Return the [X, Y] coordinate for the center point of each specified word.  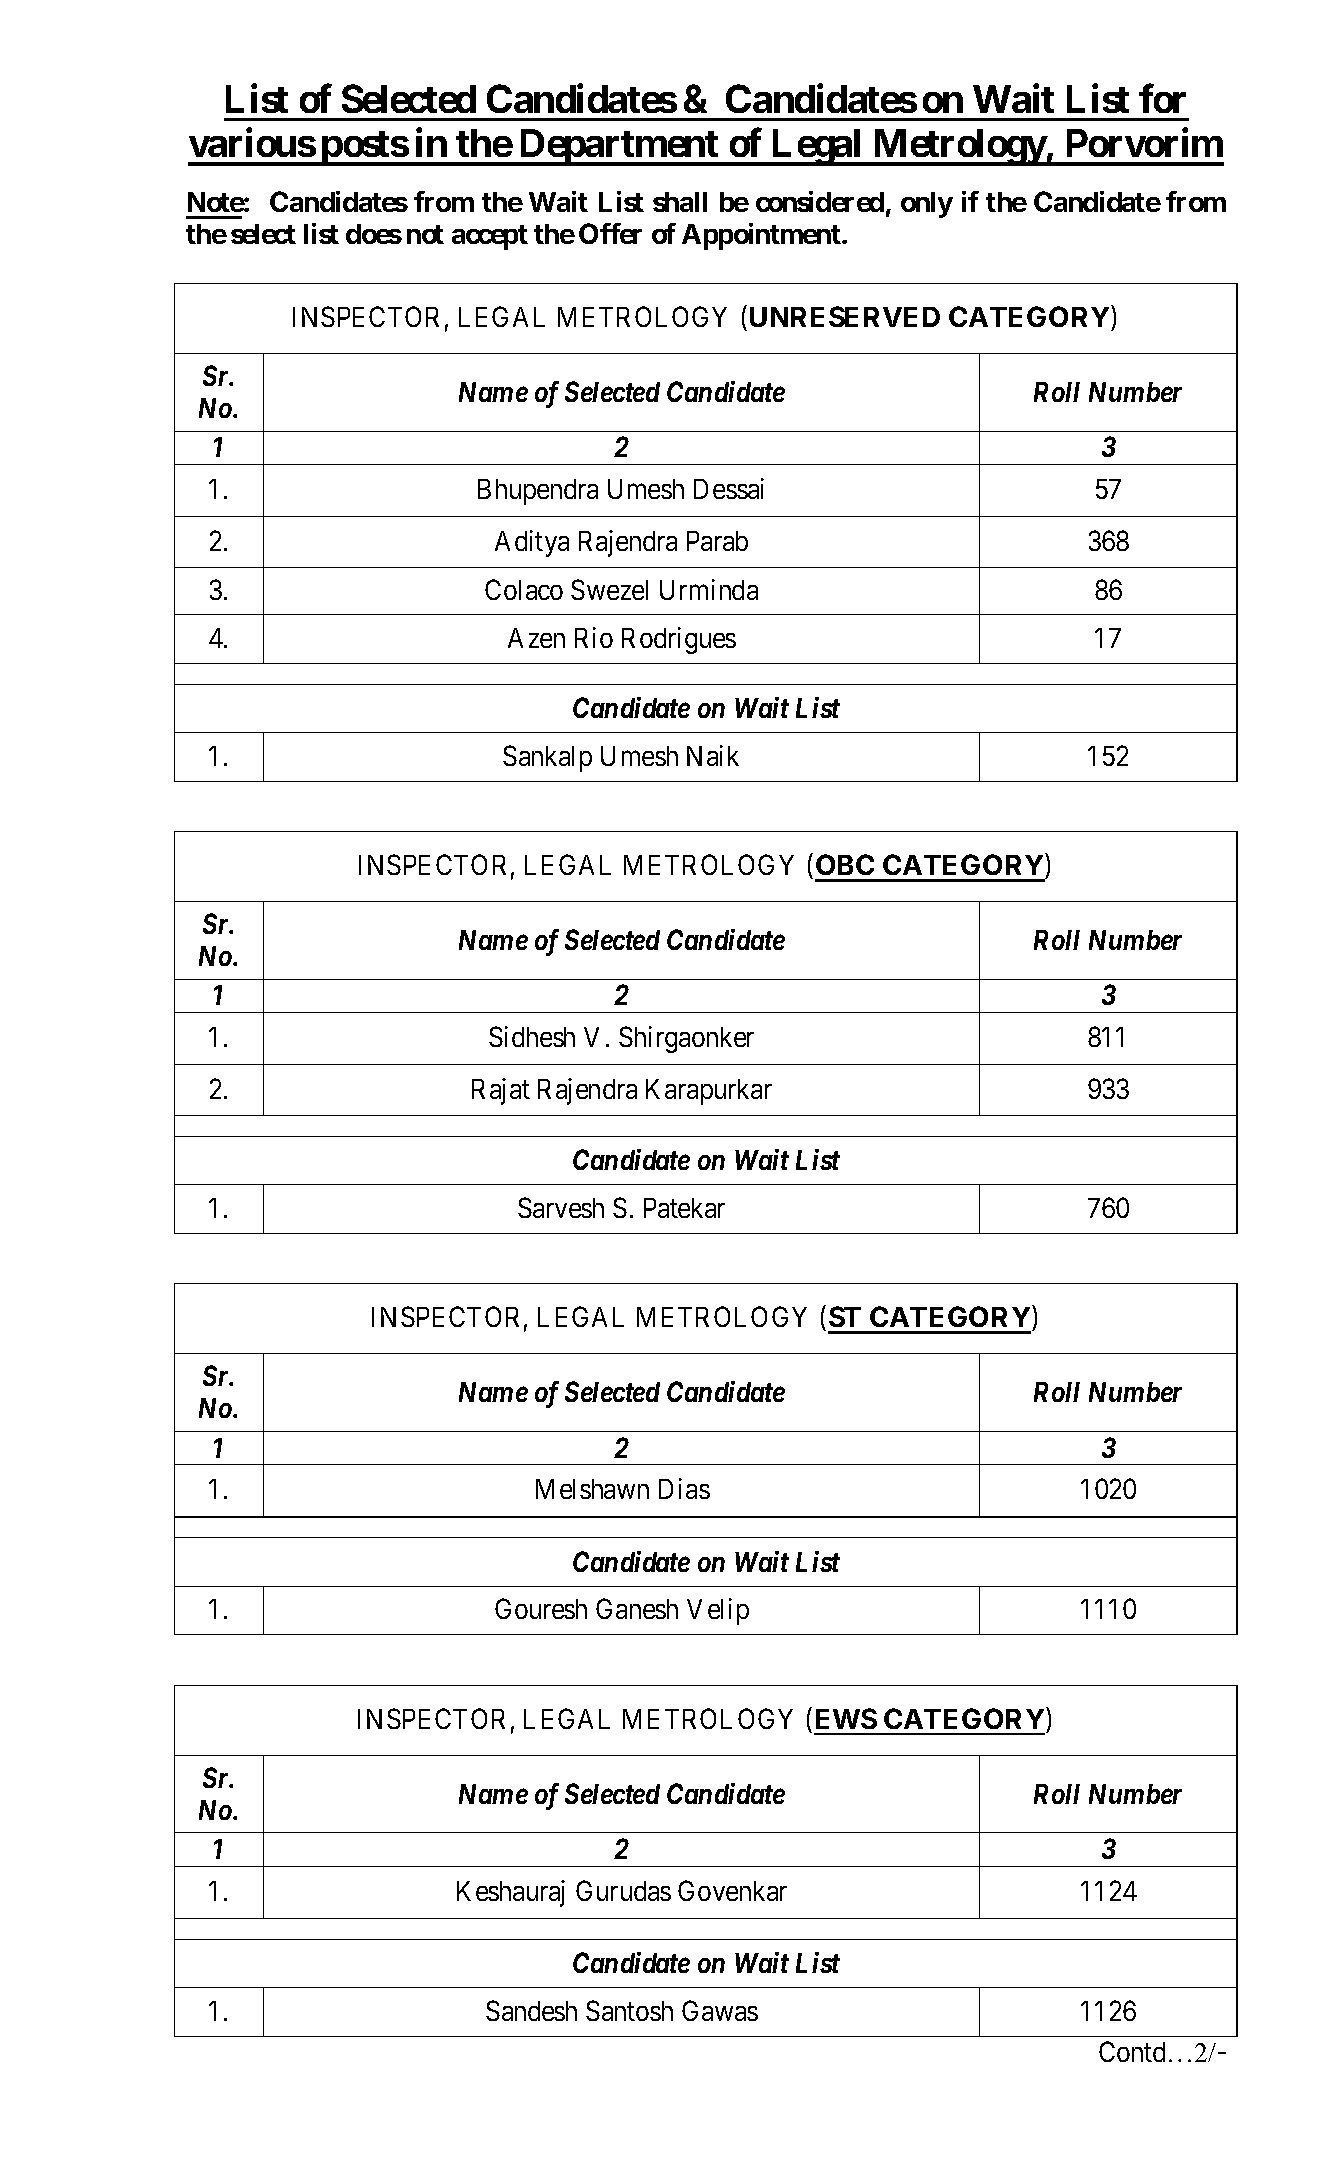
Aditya [532, 543]
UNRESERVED [845, 316]
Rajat [501, 1091]
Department [618, 147]
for [1162, 98]
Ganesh [637, 1608]
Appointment [762, 236]
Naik [713, 755]
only [927, 205]
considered [820, 201]
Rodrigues [679, 640]
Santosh [629, 2010]
